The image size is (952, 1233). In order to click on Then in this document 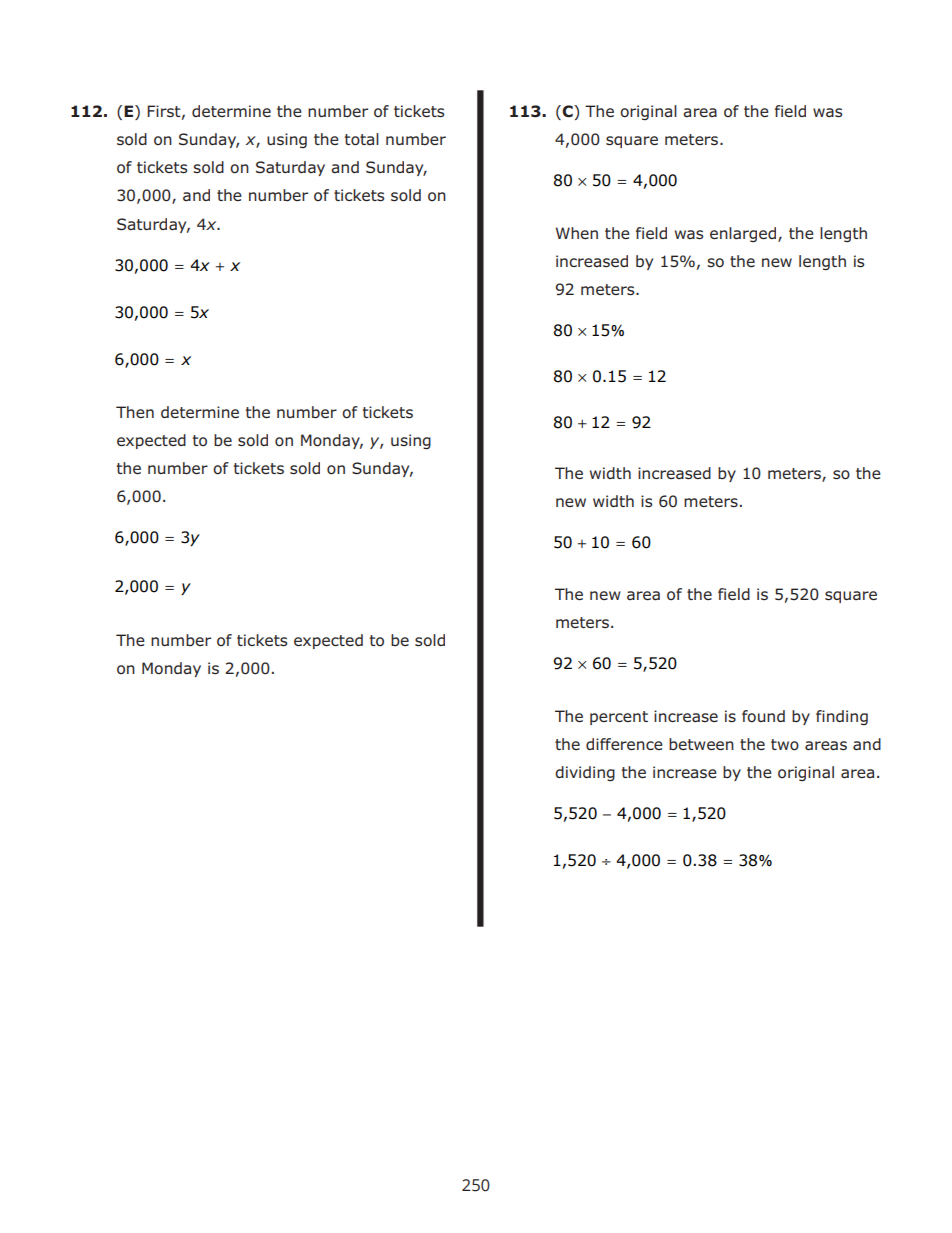, I will do `click(135, 412)`.
